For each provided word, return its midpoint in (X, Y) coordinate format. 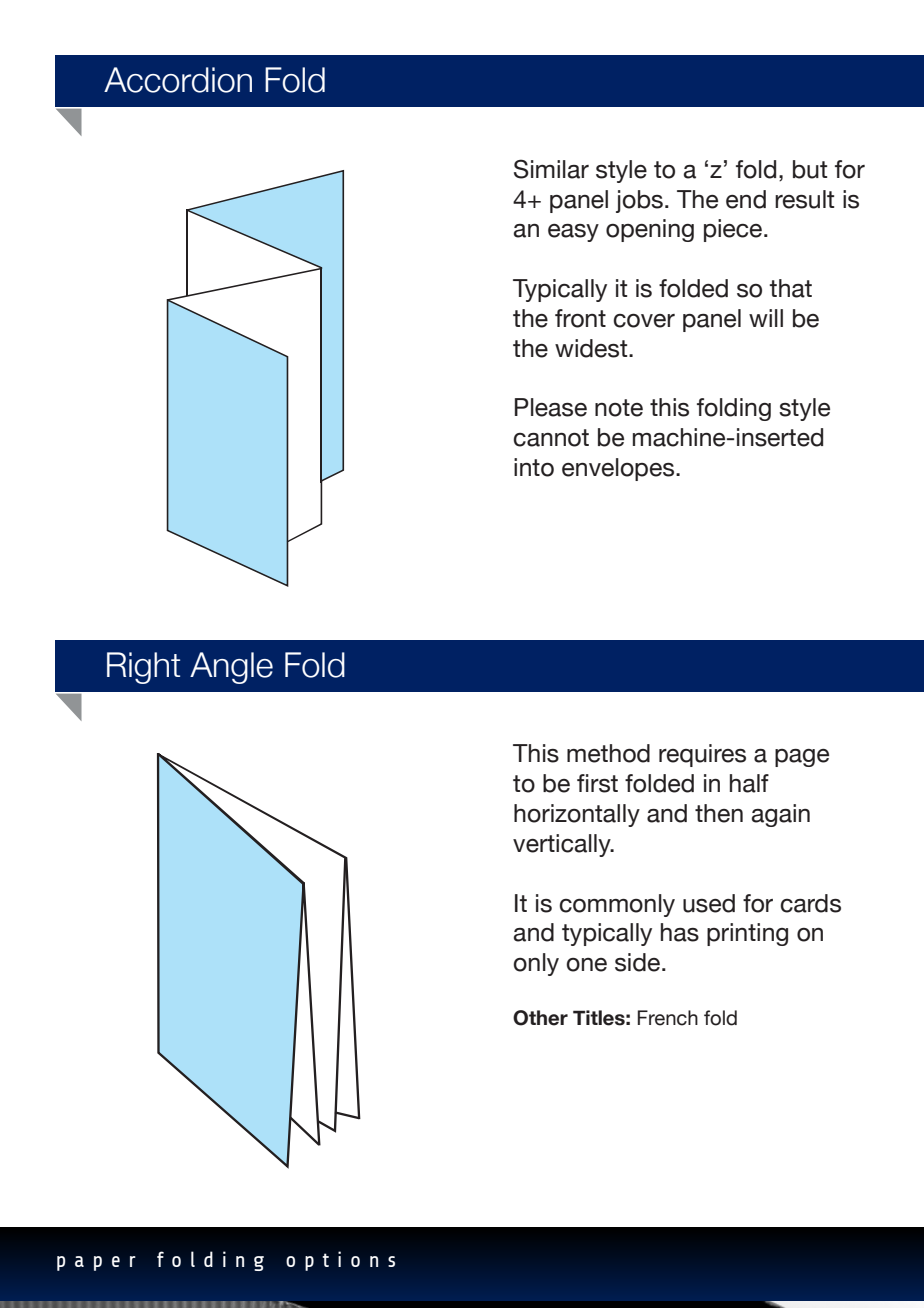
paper (96, 1263)
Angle (231, 668)
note (619, 408)
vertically (563, 845)
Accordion (178, 80)
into (534, 467)
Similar (551, 169)
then (719, 813)
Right (143, 668)
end (746, 199)
